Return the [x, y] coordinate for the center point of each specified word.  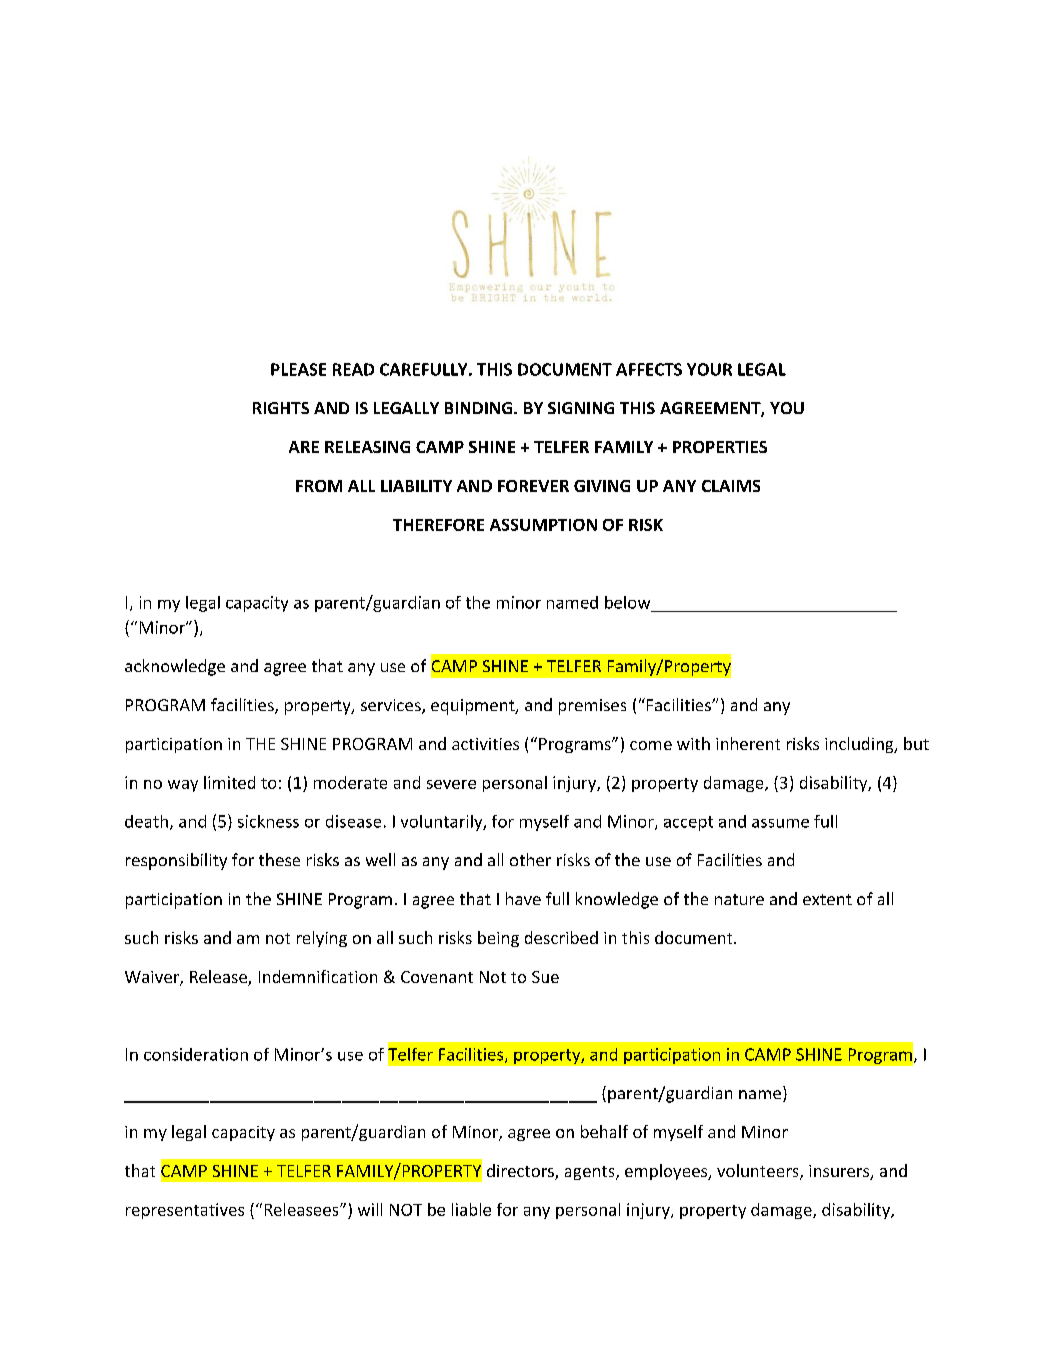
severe [451, 784]
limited [229, 782]
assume [780, 823]
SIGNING [581, 408]
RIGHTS [281, 408]
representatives [185, 1211]
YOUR [709, 369]
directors [521, 1172]
